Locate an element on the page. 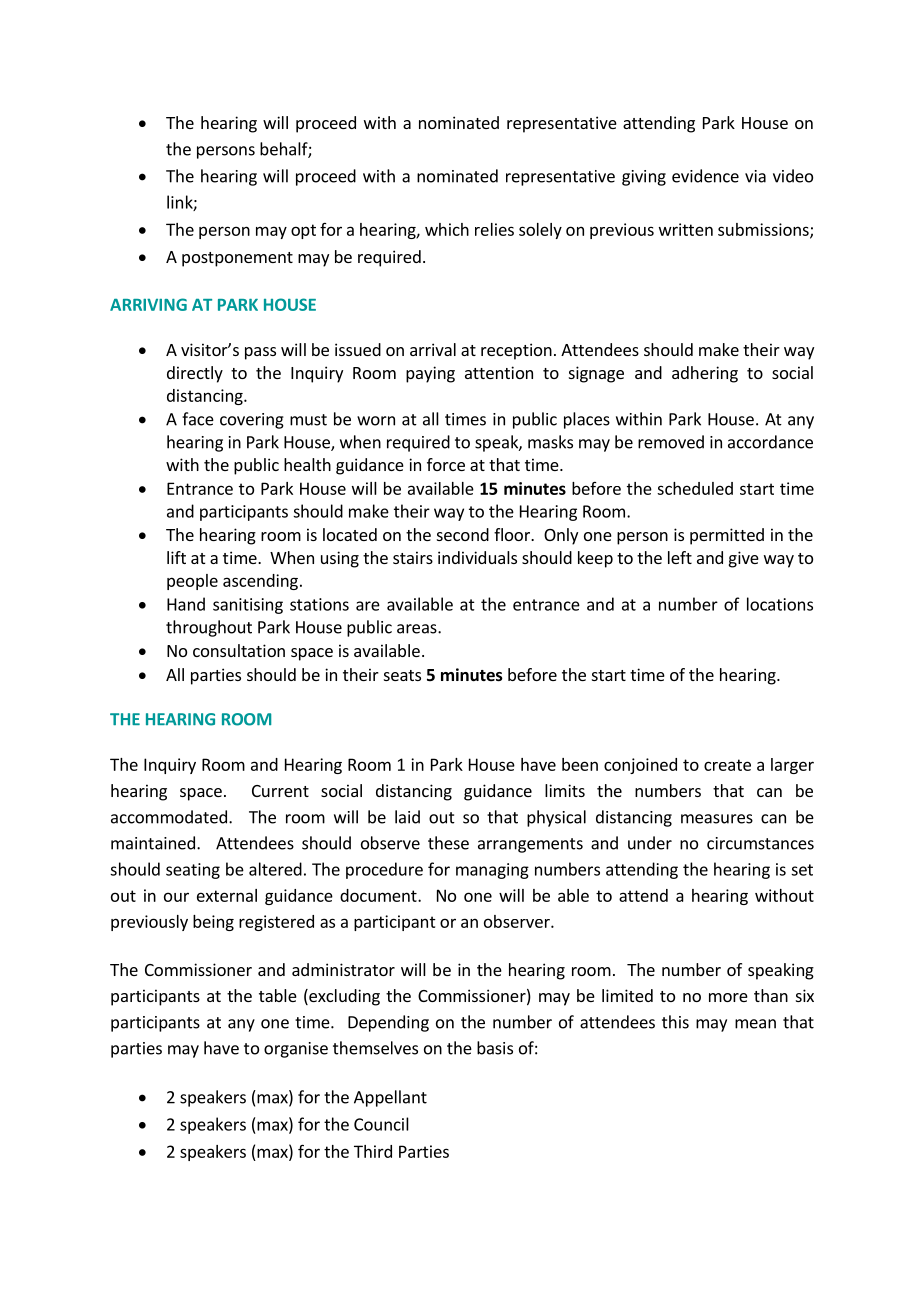 Image resolution: width=924 pixels, height=1308 pixels. locations is located at coordinates (780, 604).
